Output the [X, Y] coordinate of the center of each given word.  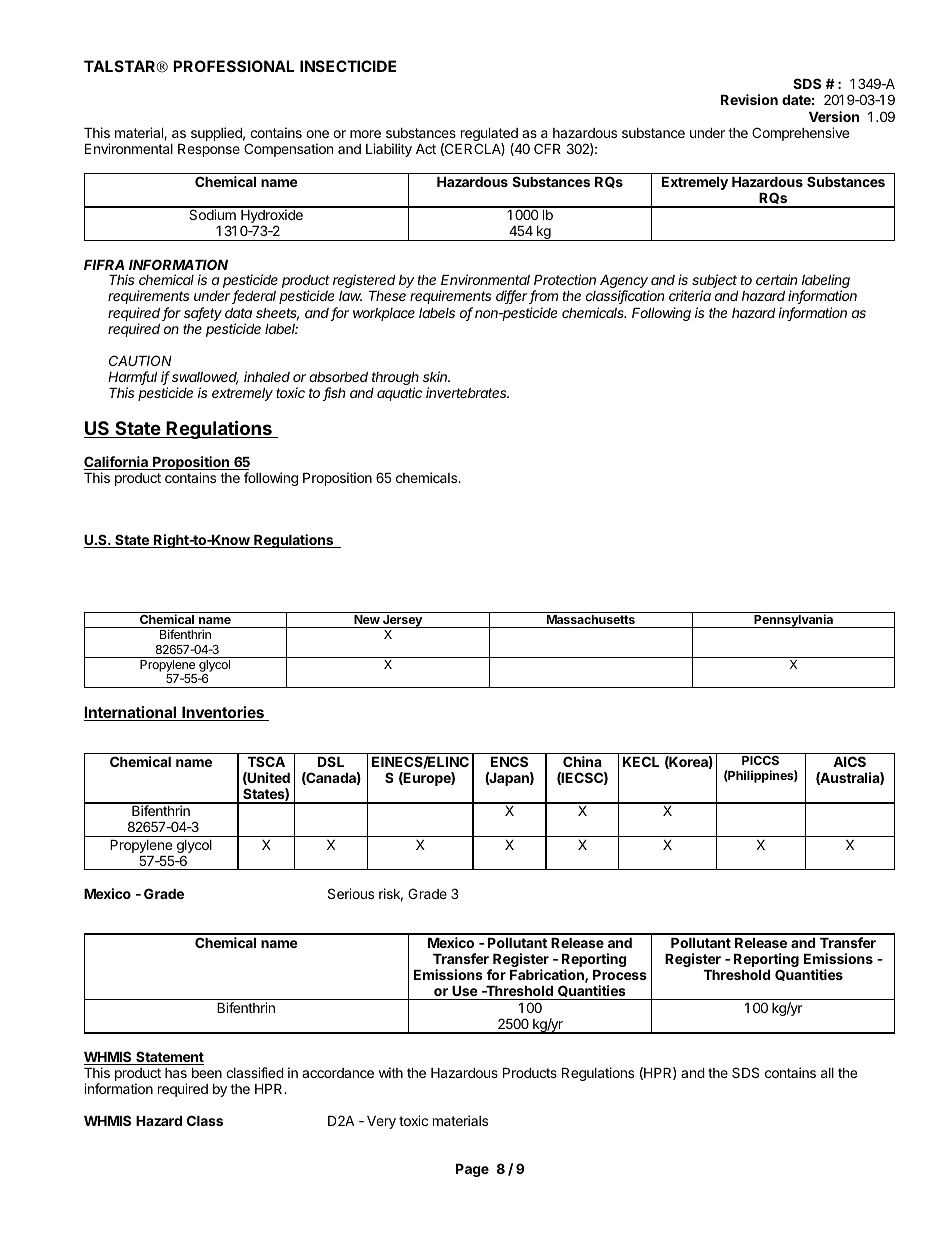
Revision [749, 99]
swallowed [205, 378]
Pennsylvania [794, 621]
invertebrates [467, 392]
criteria [690, 295]
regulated [489, 136]
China [582, 761]
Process [620, 975]
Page [472, 1170]
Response [209, 150]
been [207, 1073]
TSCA [266, 761]
